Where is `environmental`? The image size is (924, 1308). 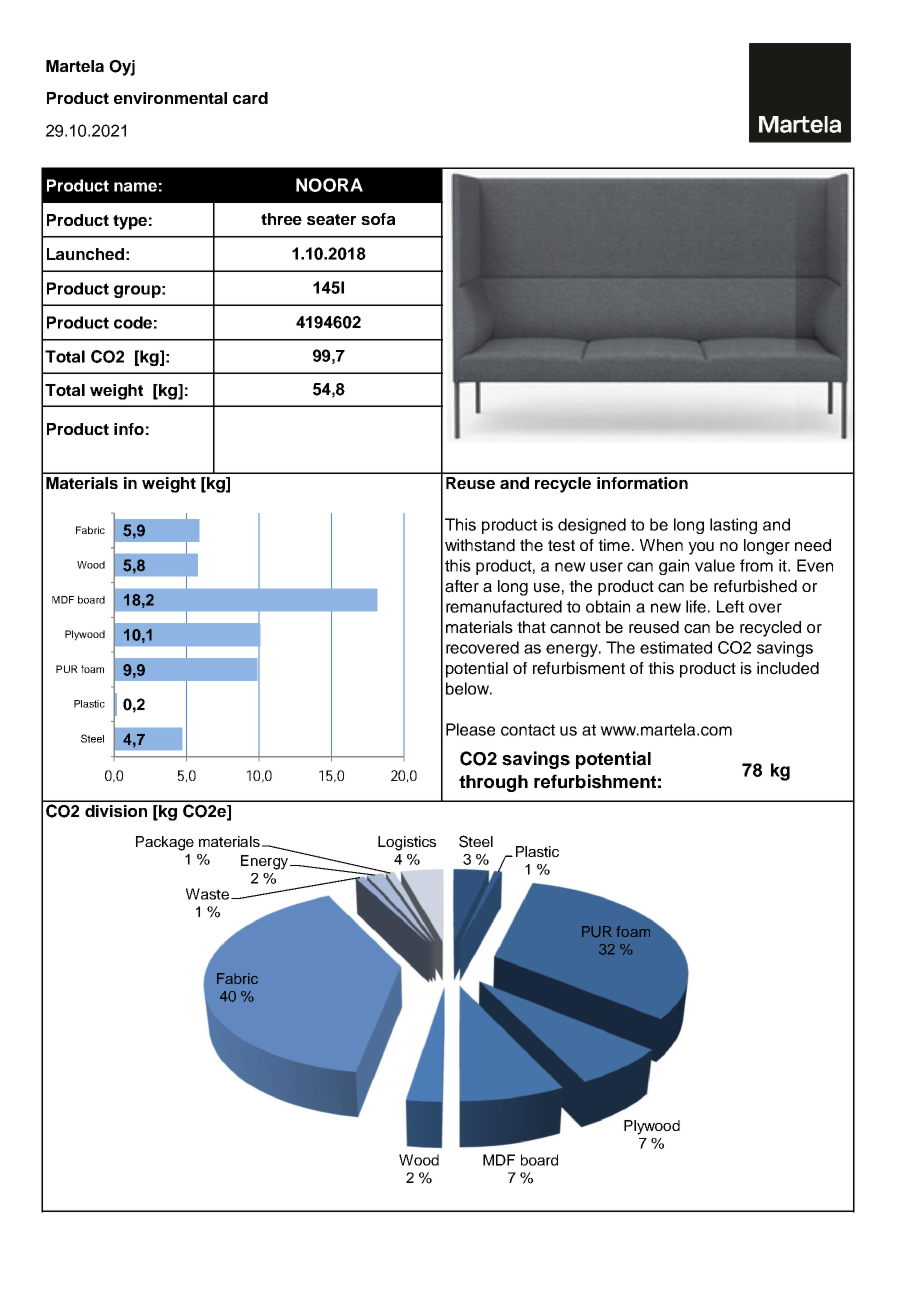
environmental is located at coordinates (170, 98).
